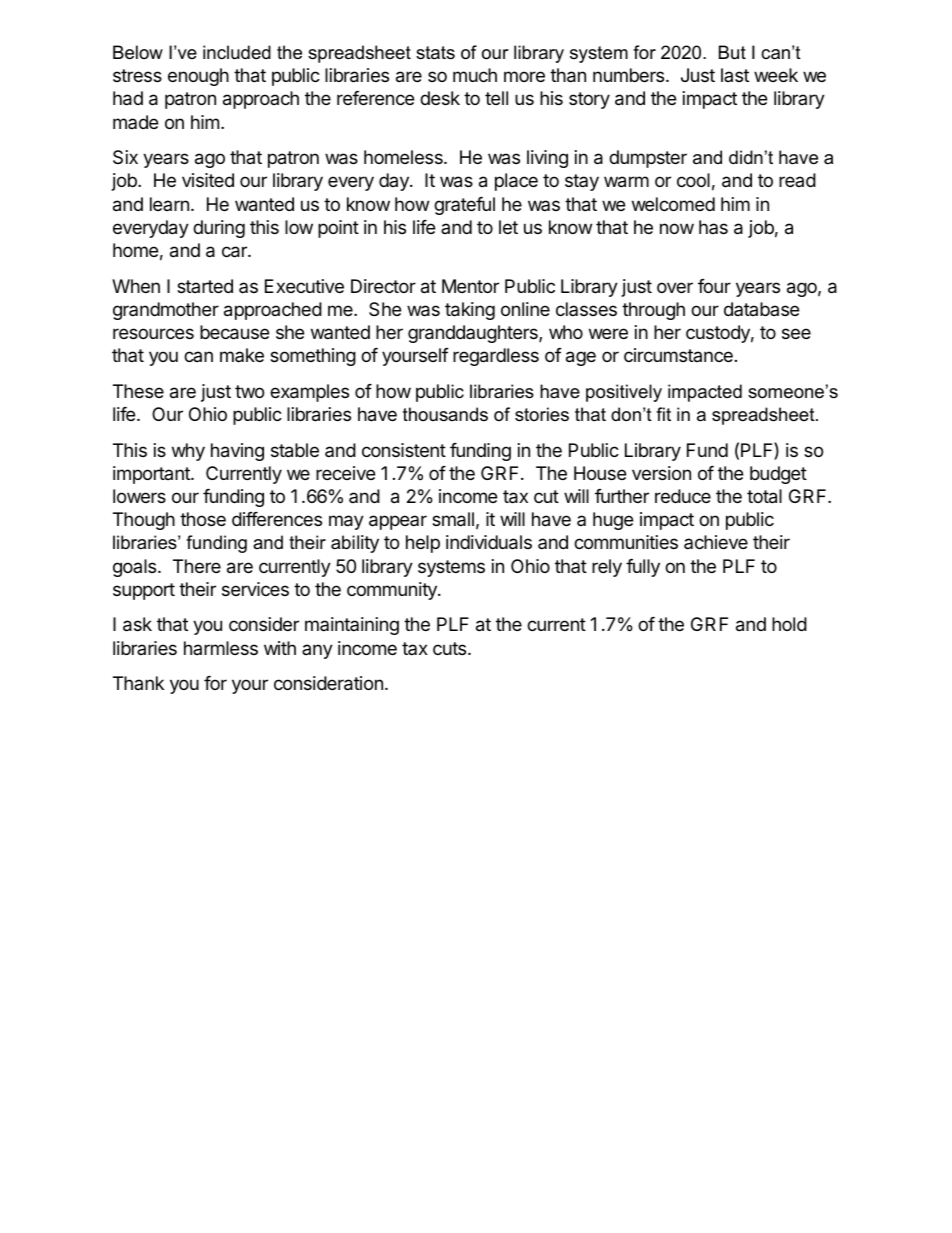 The image size is (952, 1233). I want to click on learn, so click(169, 204).
